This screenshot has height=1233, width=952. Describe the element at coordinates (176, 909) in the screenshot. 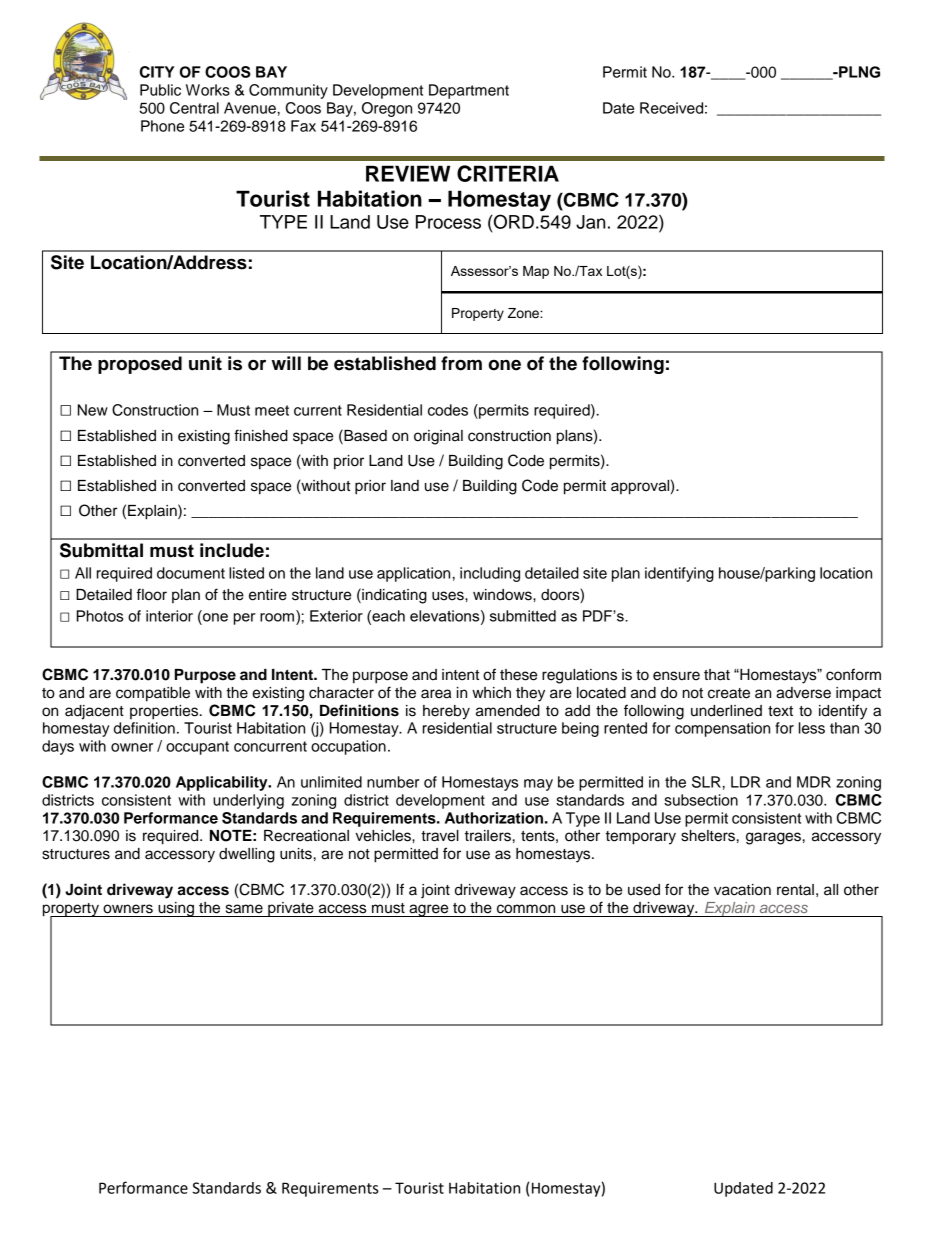

I see `using` at that location.
